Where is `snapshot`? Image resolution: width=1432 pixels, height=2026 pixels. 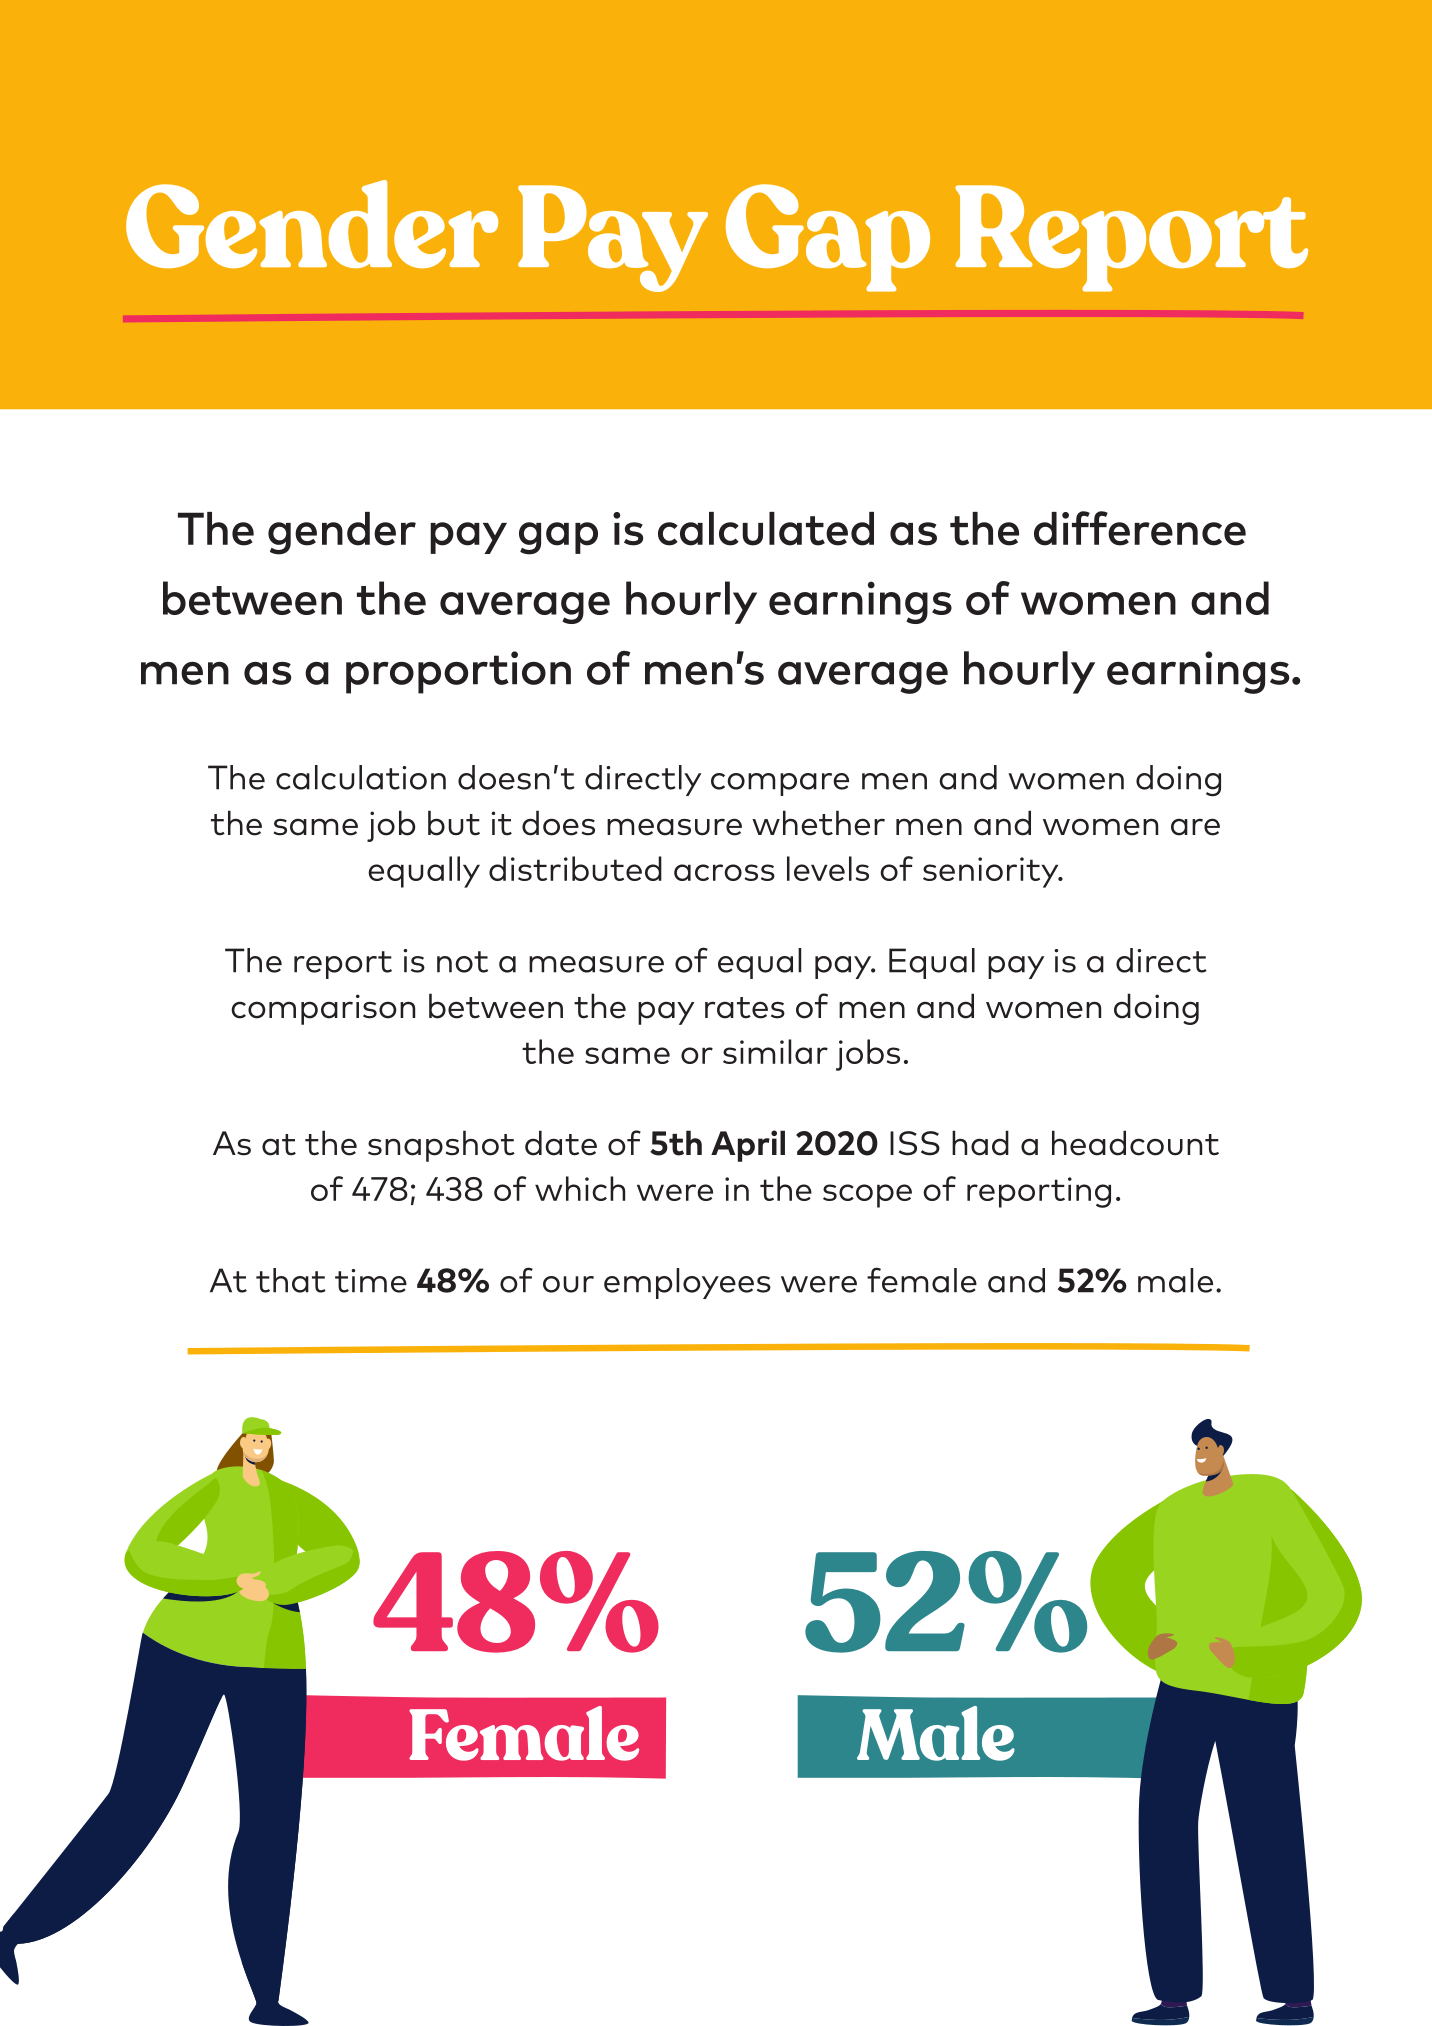 snapshot is located at coordinates (441, 1146).
